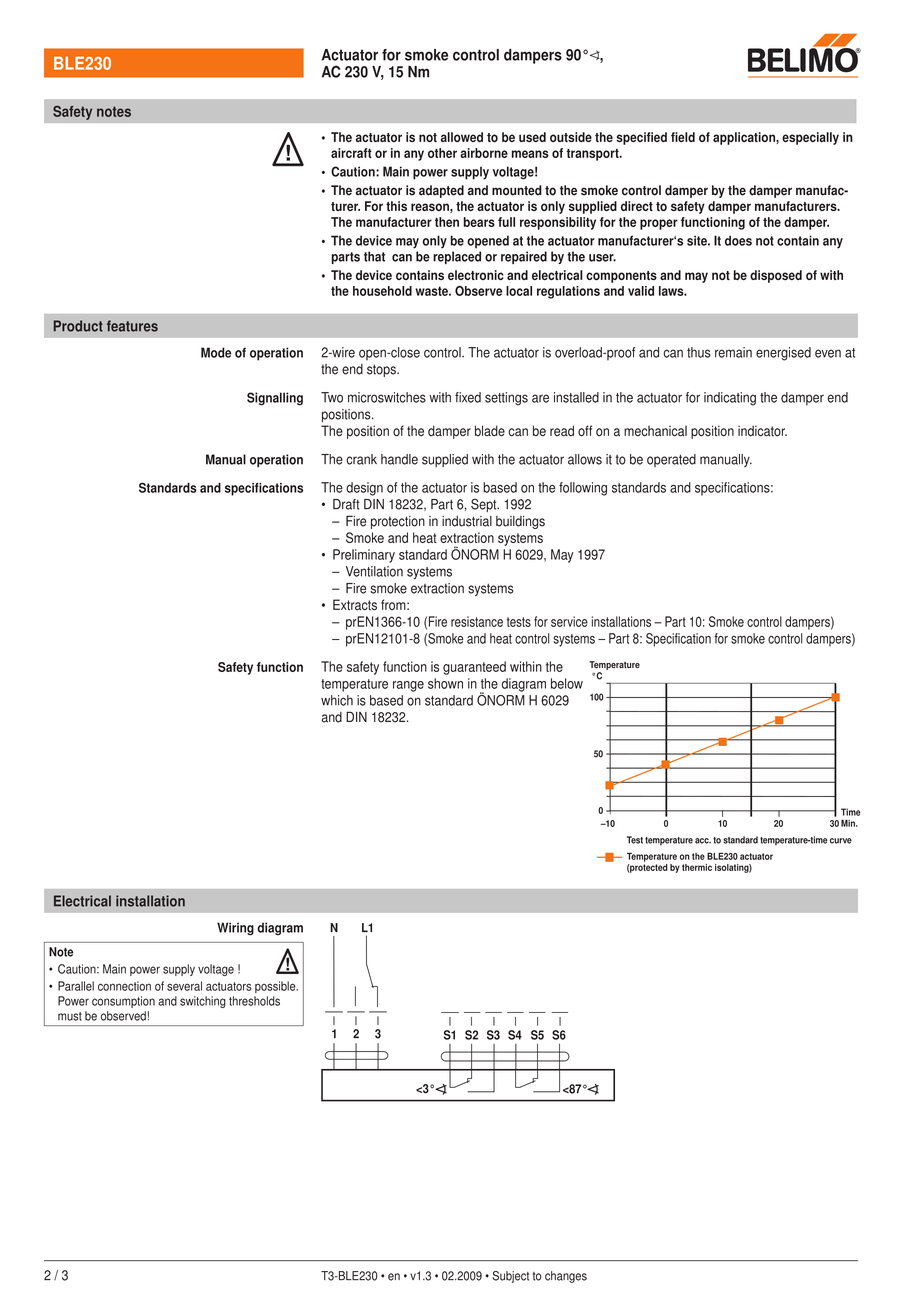  I want to click on indicator, so click(762, 431).
